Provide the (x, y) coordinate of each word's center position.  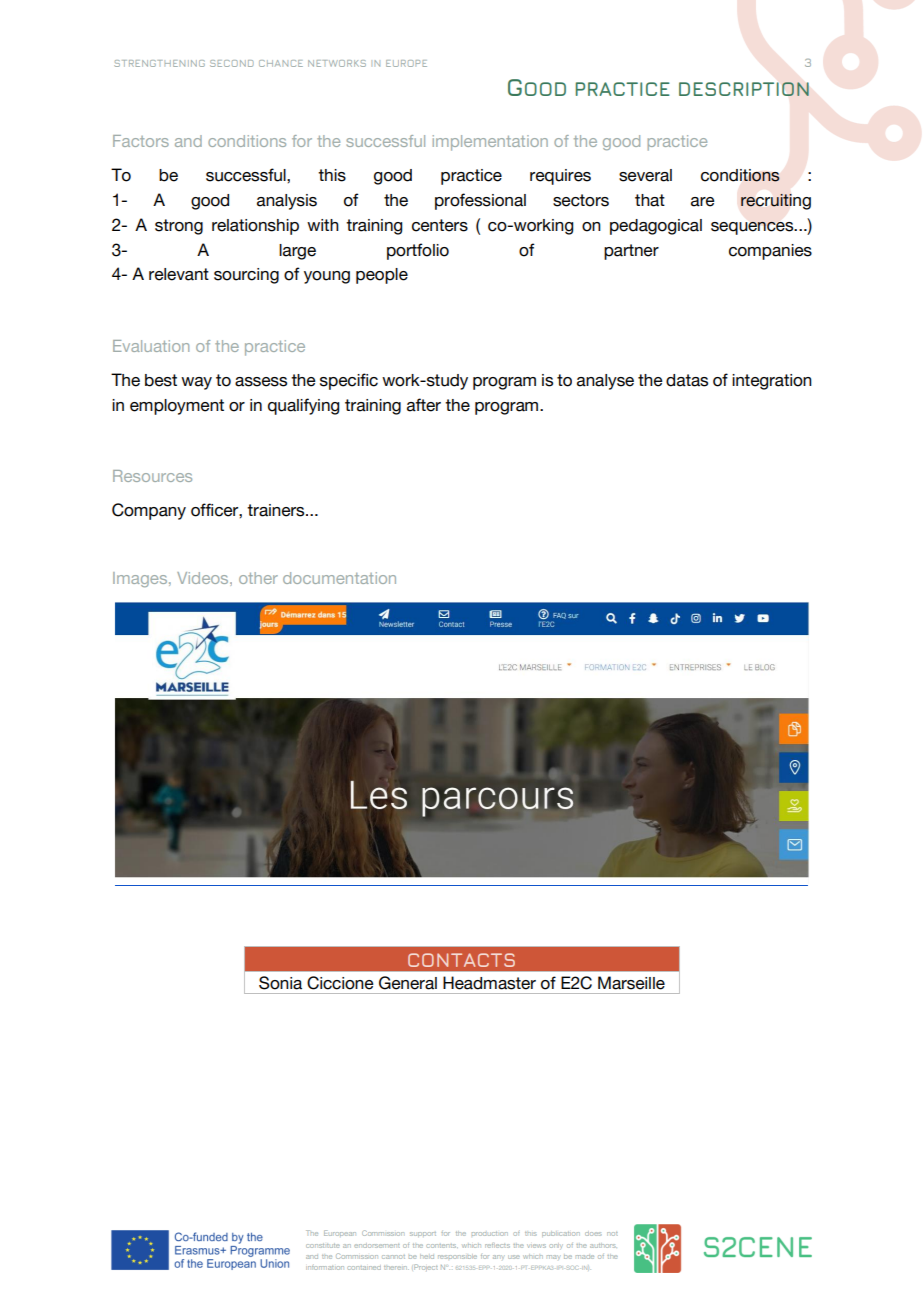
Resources (152, 476)
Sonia (280, 983)
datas (687, 380)
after (424, 405)
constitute (323, 1245)
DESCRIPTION (744, 89)
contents (442, 1246)
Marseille (631, 983)
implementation (490, 143)
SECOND (232, 63)
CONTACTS (461, 960)
